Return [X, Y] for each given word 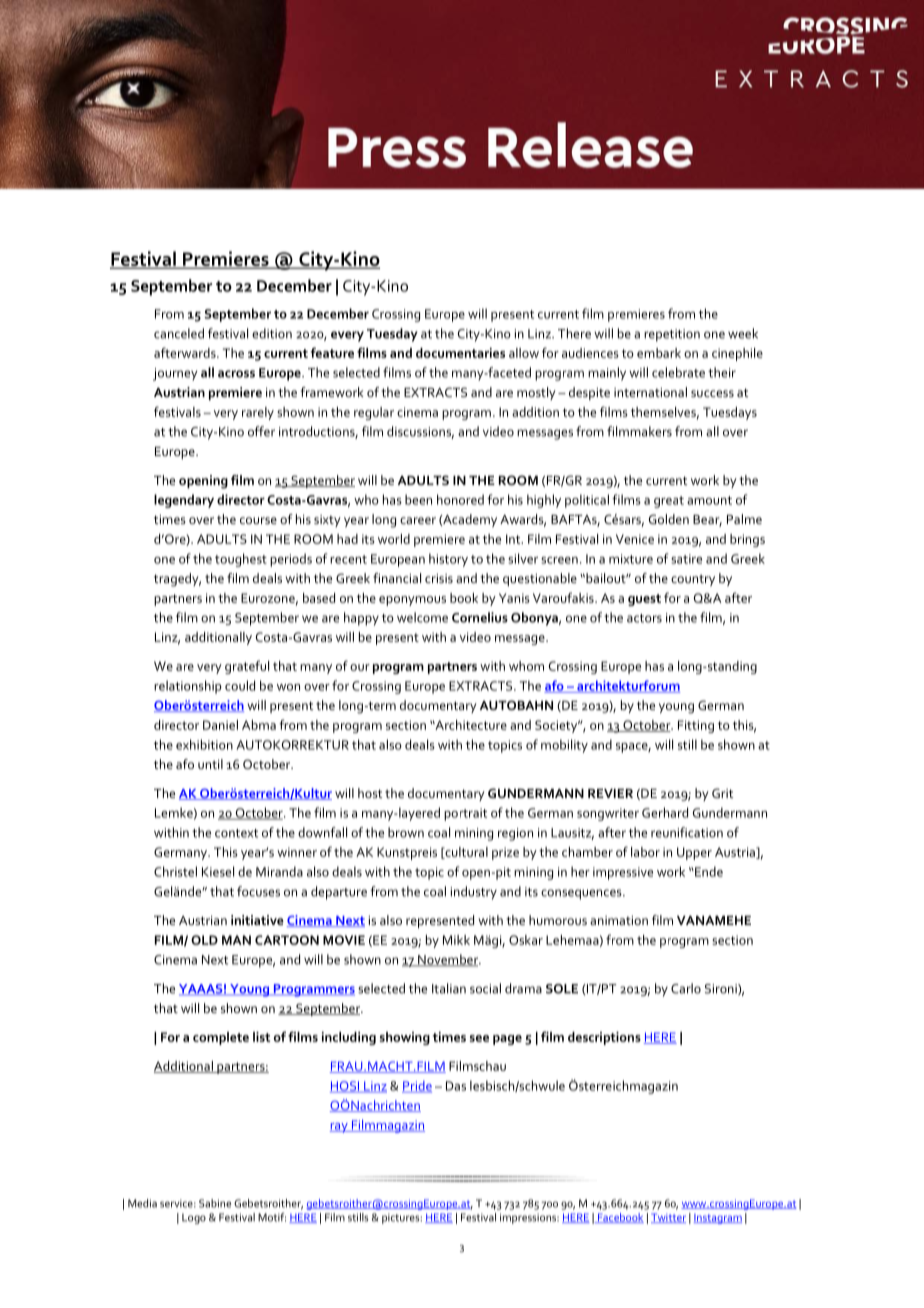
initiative [257, 920]
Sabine [215, 1203]
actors [644, 618]
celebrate [678, 372]
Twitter [668, 1218]
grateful [247, 667]
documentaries [460, 353]
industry [474, 893]
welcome [422, 617]
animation [619, 920]
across [236, 374]
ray [340, 1128]
